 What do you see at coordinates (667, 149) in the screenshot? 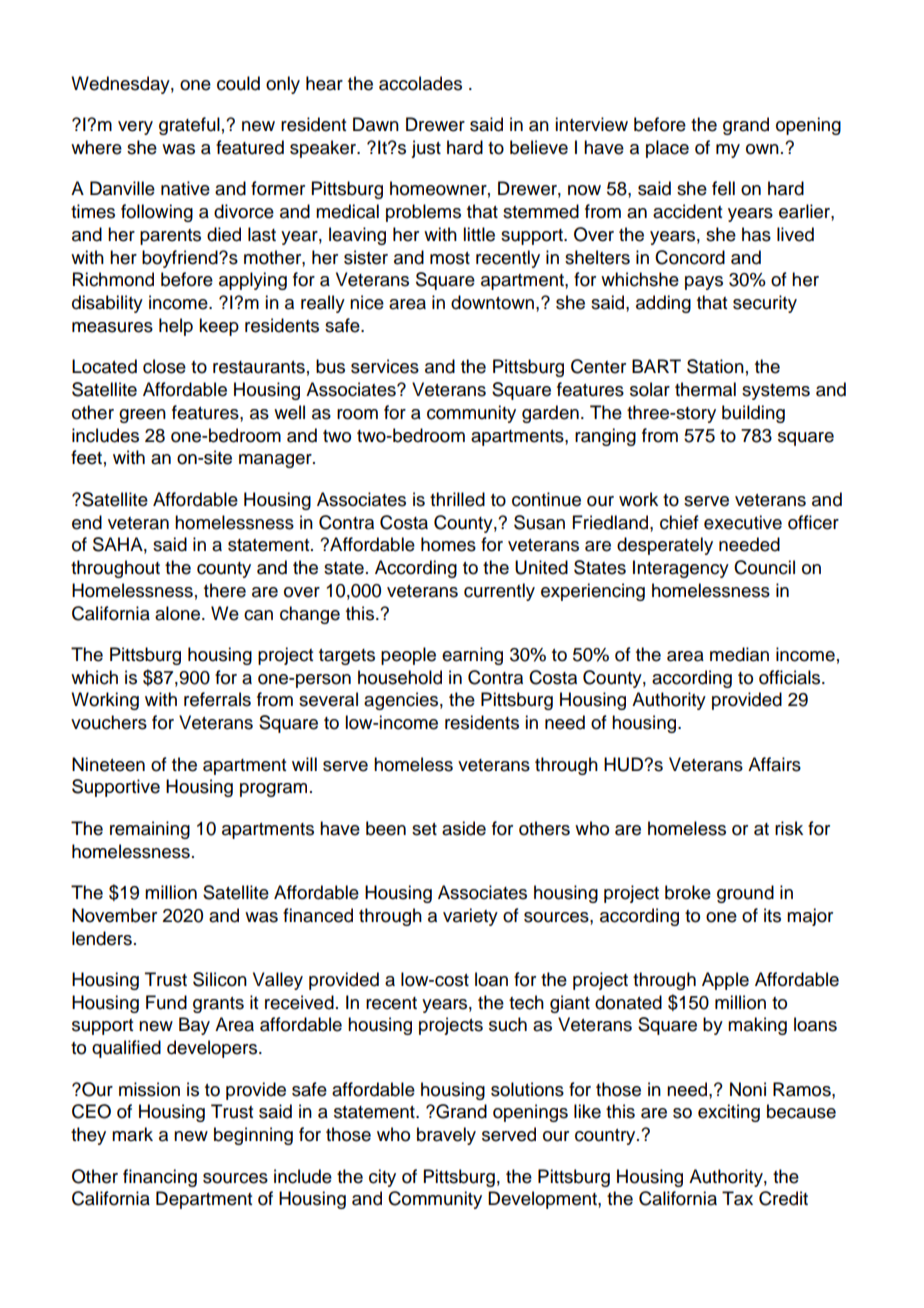
I see `place` at bounding box center [667, 149].
